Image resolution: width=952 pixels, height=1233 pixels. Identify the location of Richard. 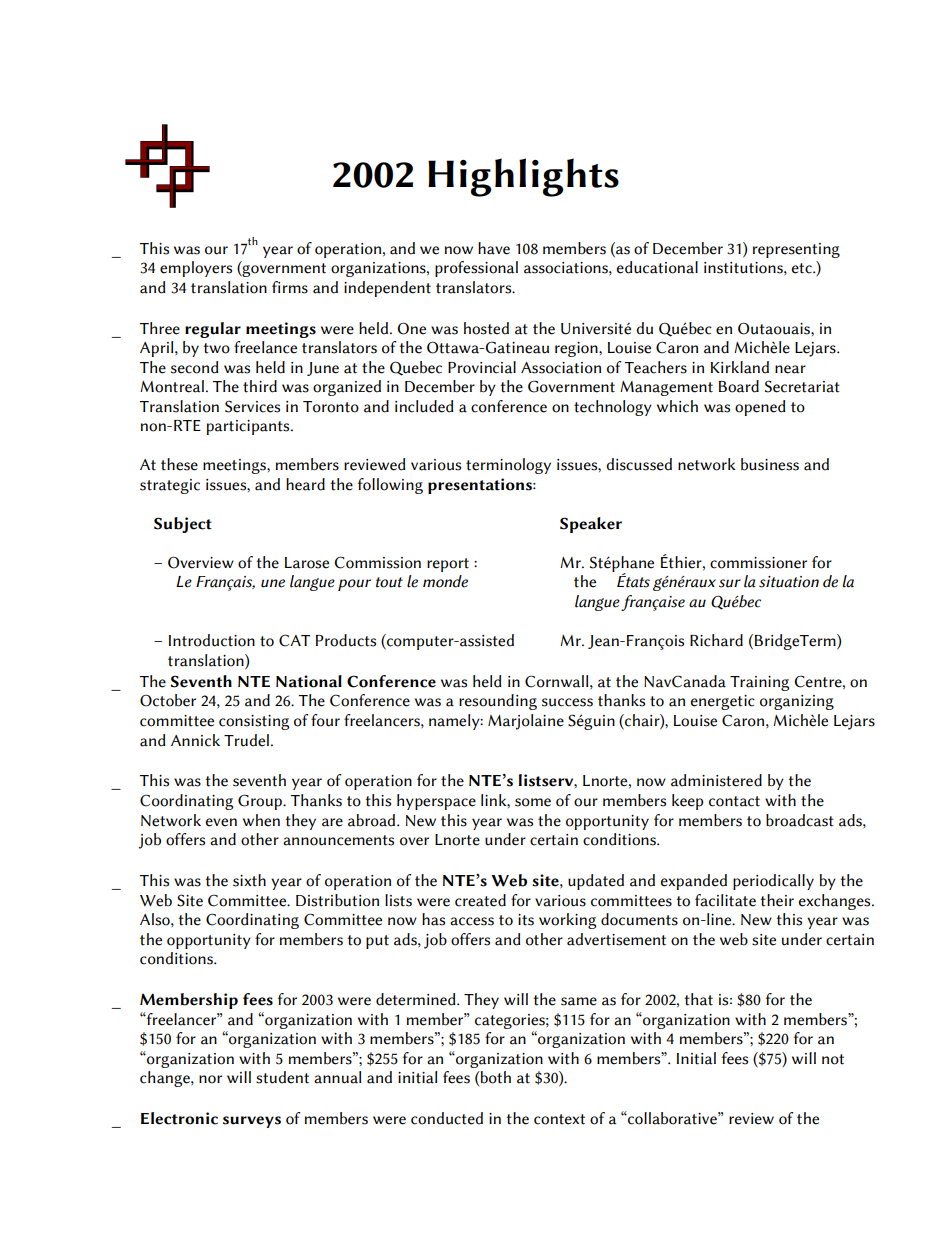
(716, 640).
